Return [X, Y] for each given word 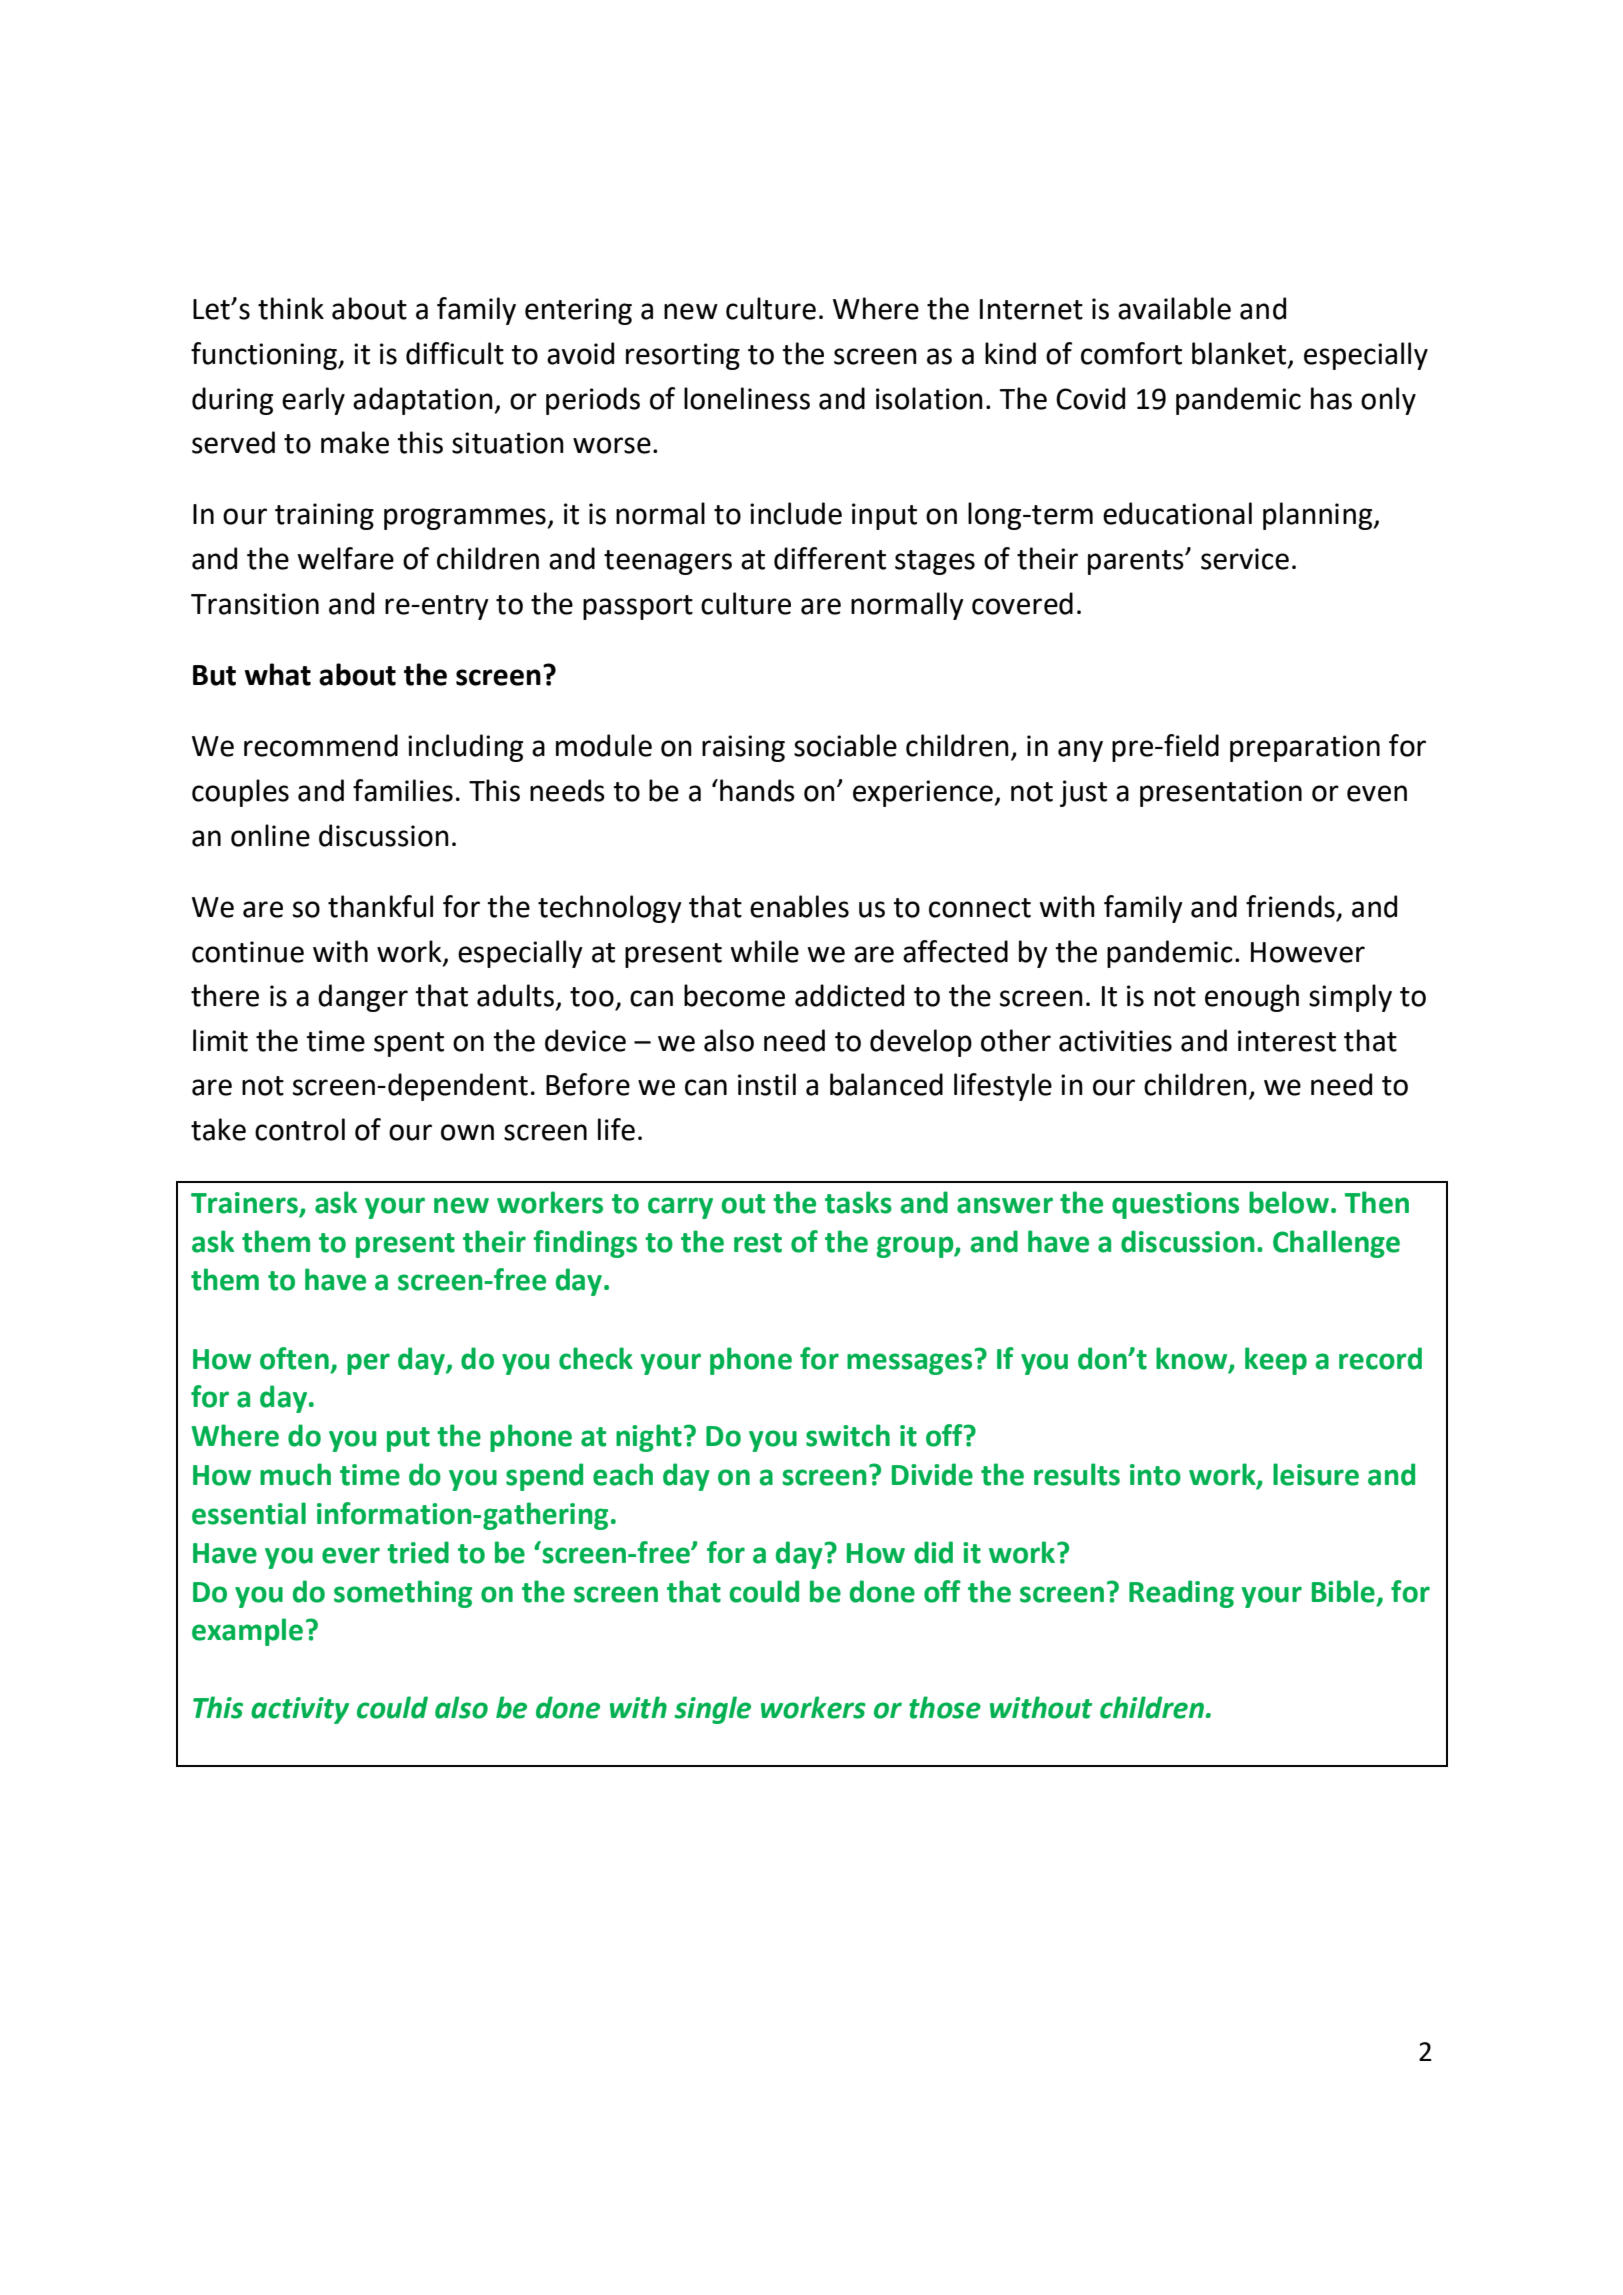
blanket [1240, 354]
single [712, 1710]
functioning [265, 356]
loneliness [747, 398]
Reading [1181, 1594]
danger [363, 998]
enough [1252, 998]
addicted [849, 995]
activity [300, 1710]
